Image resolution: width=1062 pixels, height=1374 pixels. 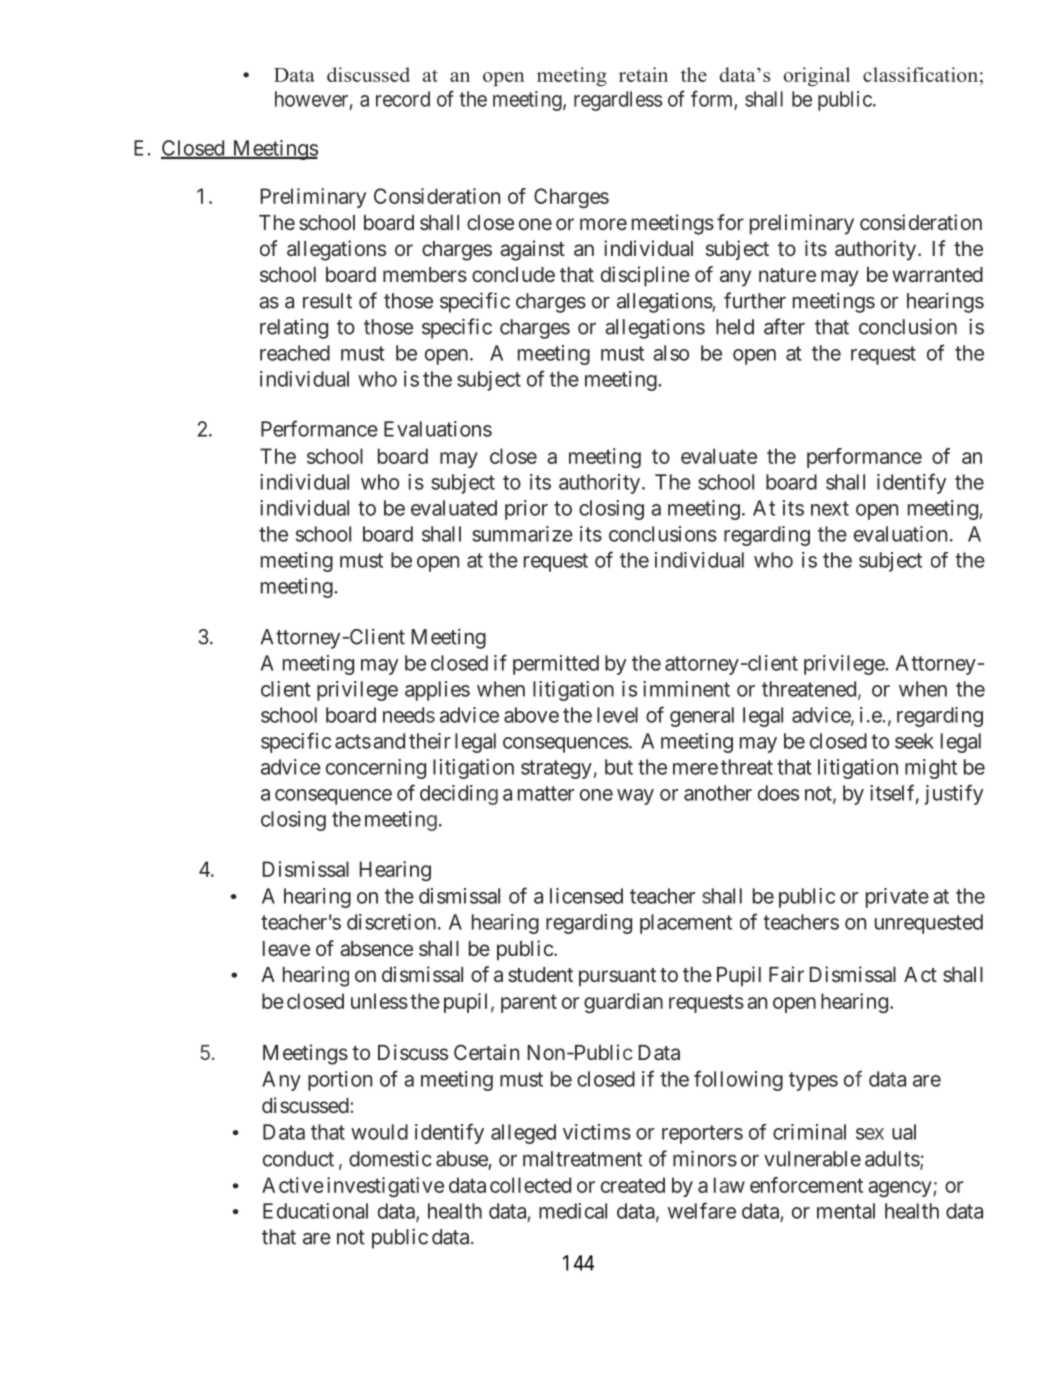 I want to click on investigative, so click(x=385, y=1187).
